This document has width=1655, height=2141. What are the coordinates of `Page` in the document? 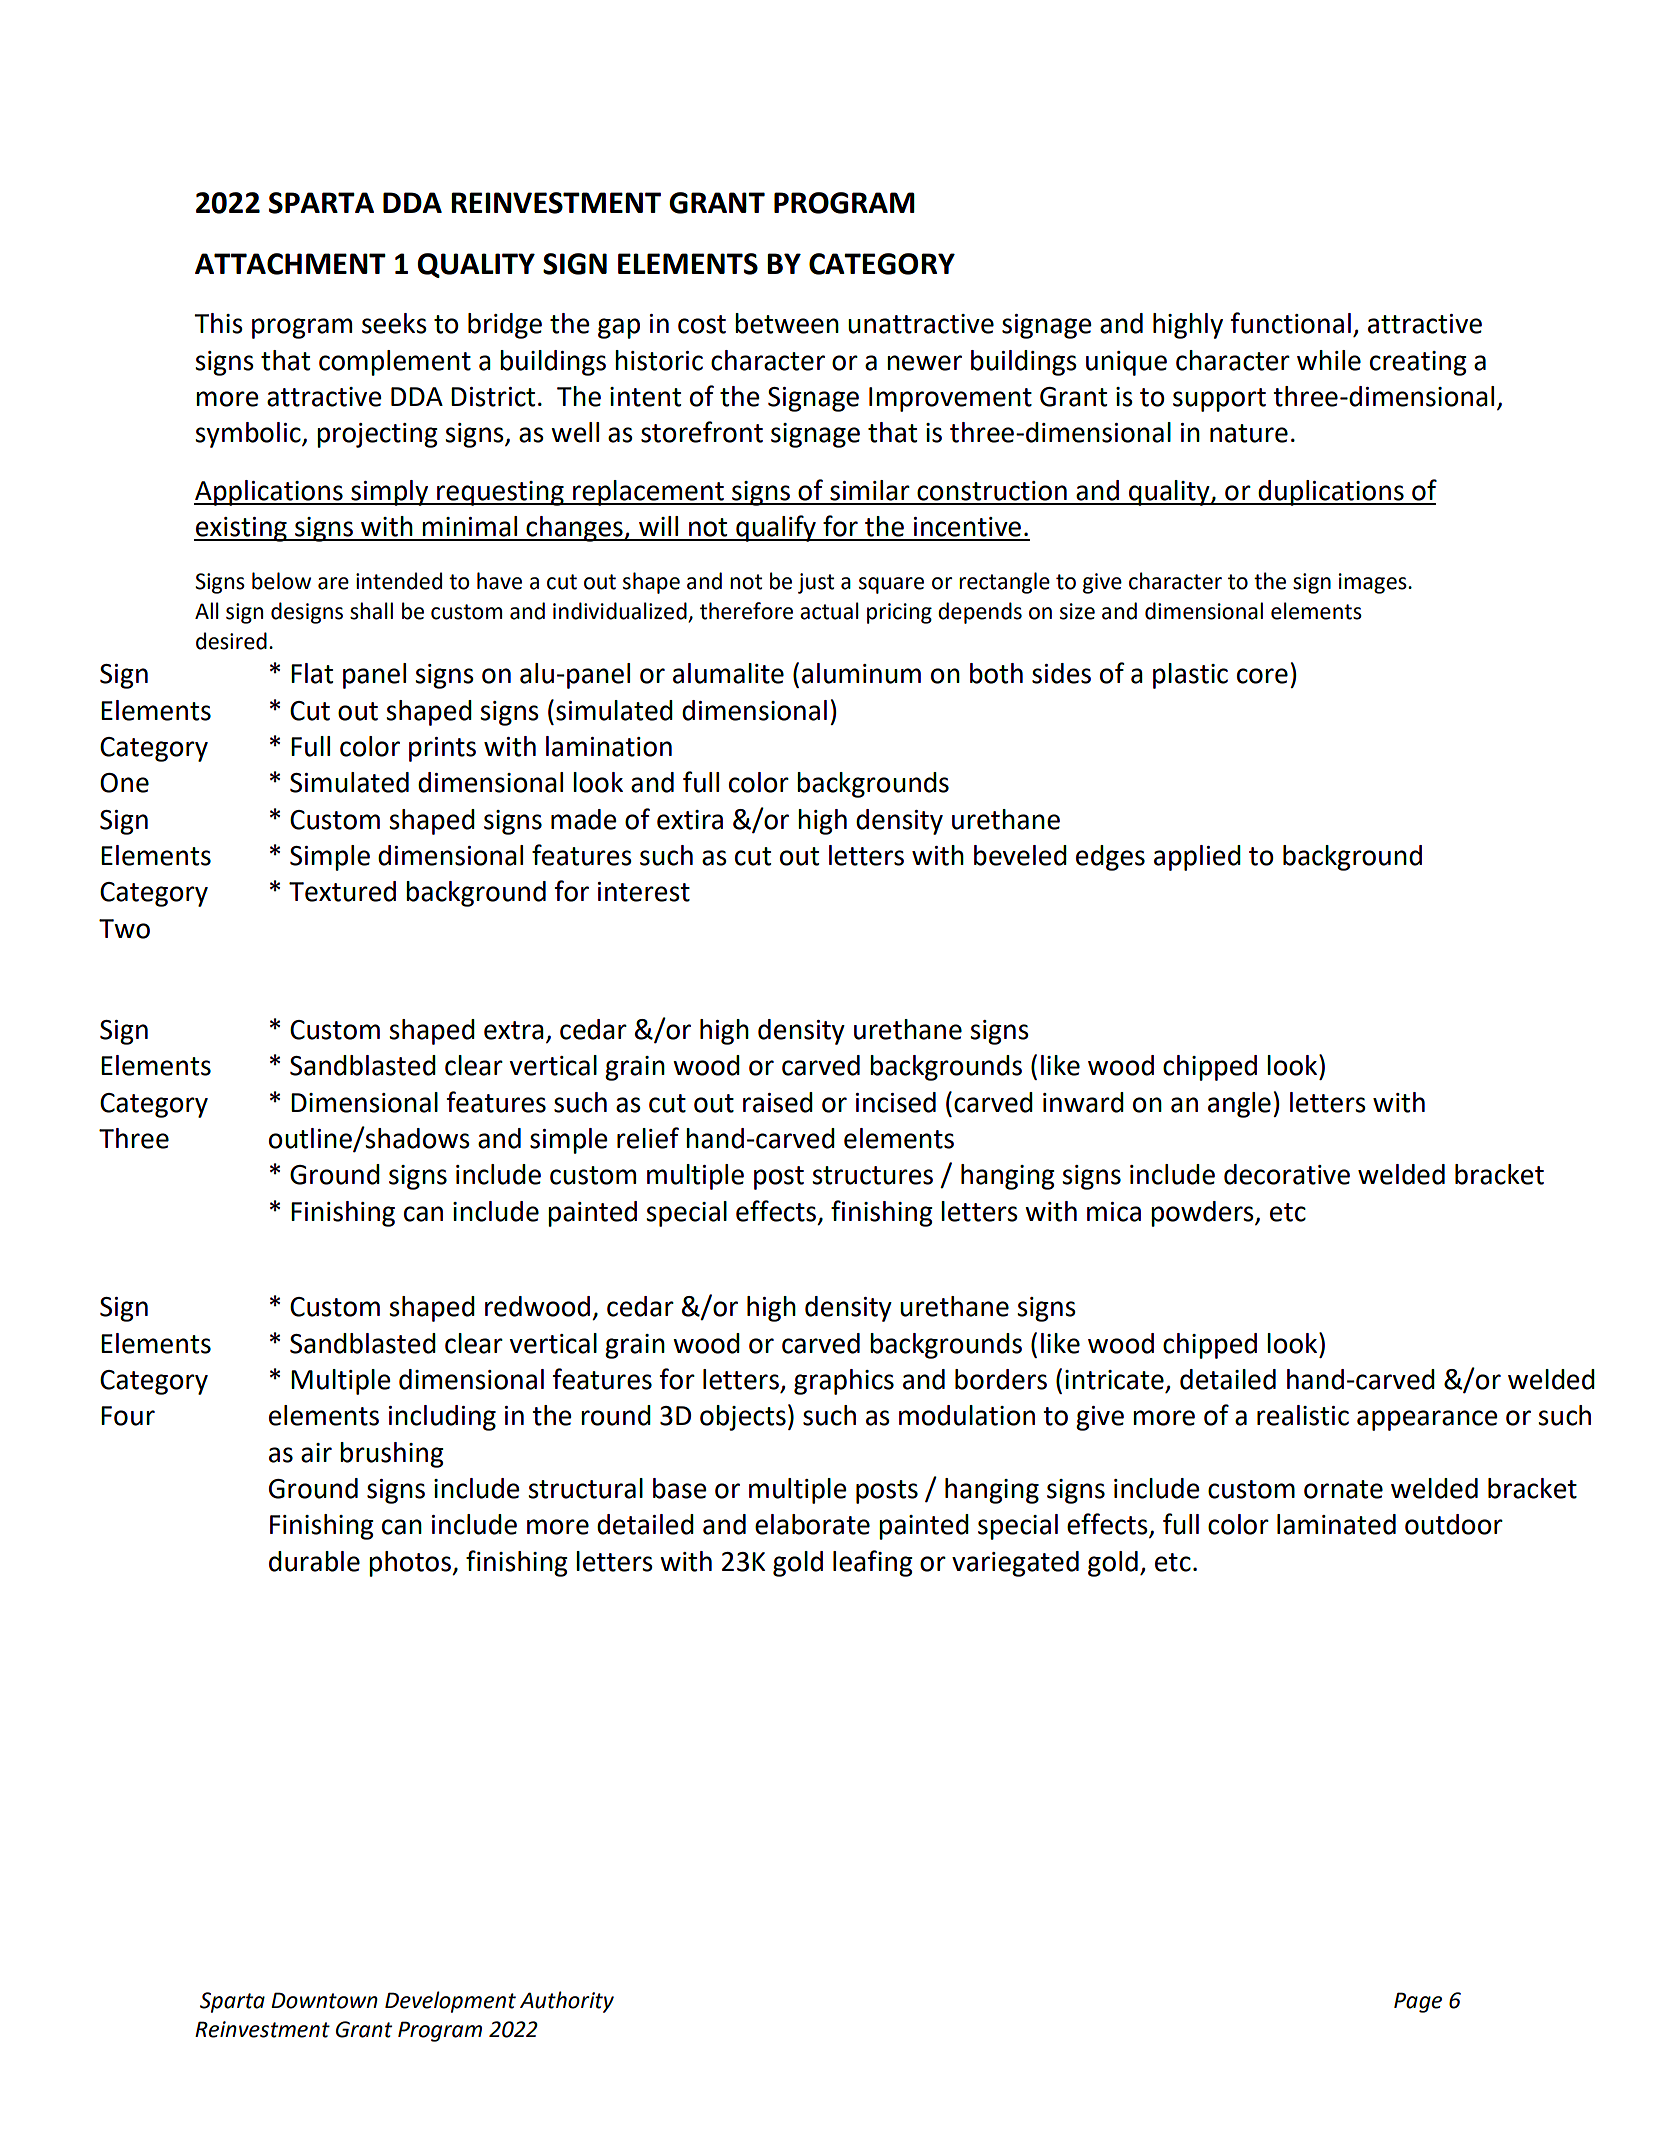 It's located at (1418, 2002).
